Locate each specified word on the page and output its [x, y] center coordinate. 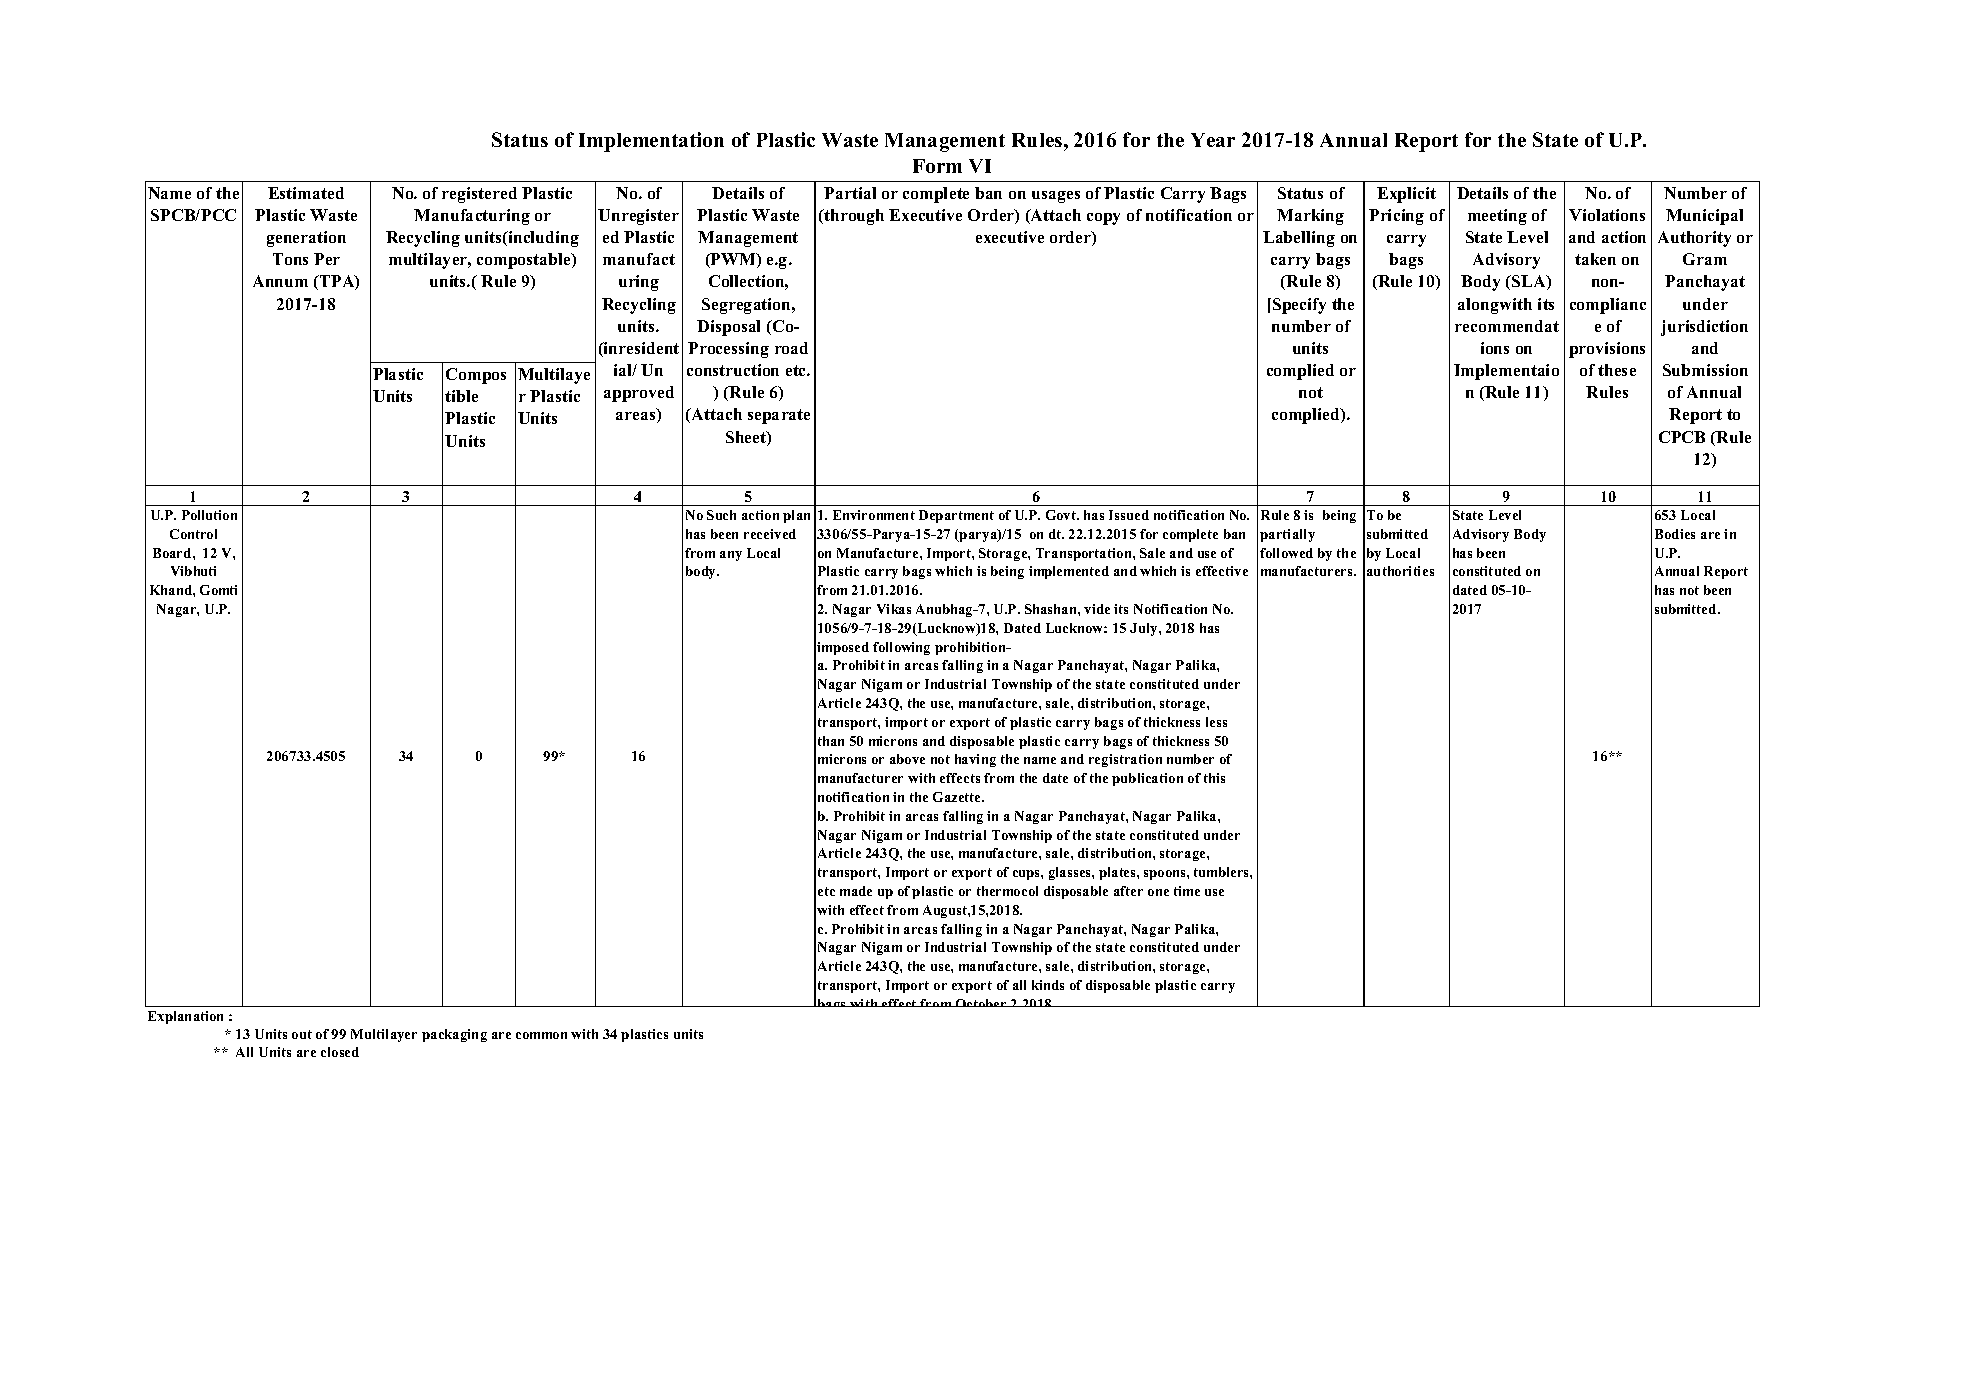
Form [937, 166]
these [1617, 370]
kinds [1048, 985]
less [1216, 722]
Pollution [209, 515]
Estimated [306, 193]
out [302, 1034]
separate [779, 416]
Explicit [1406, 195]
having [975, 760]
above [907, 759]
